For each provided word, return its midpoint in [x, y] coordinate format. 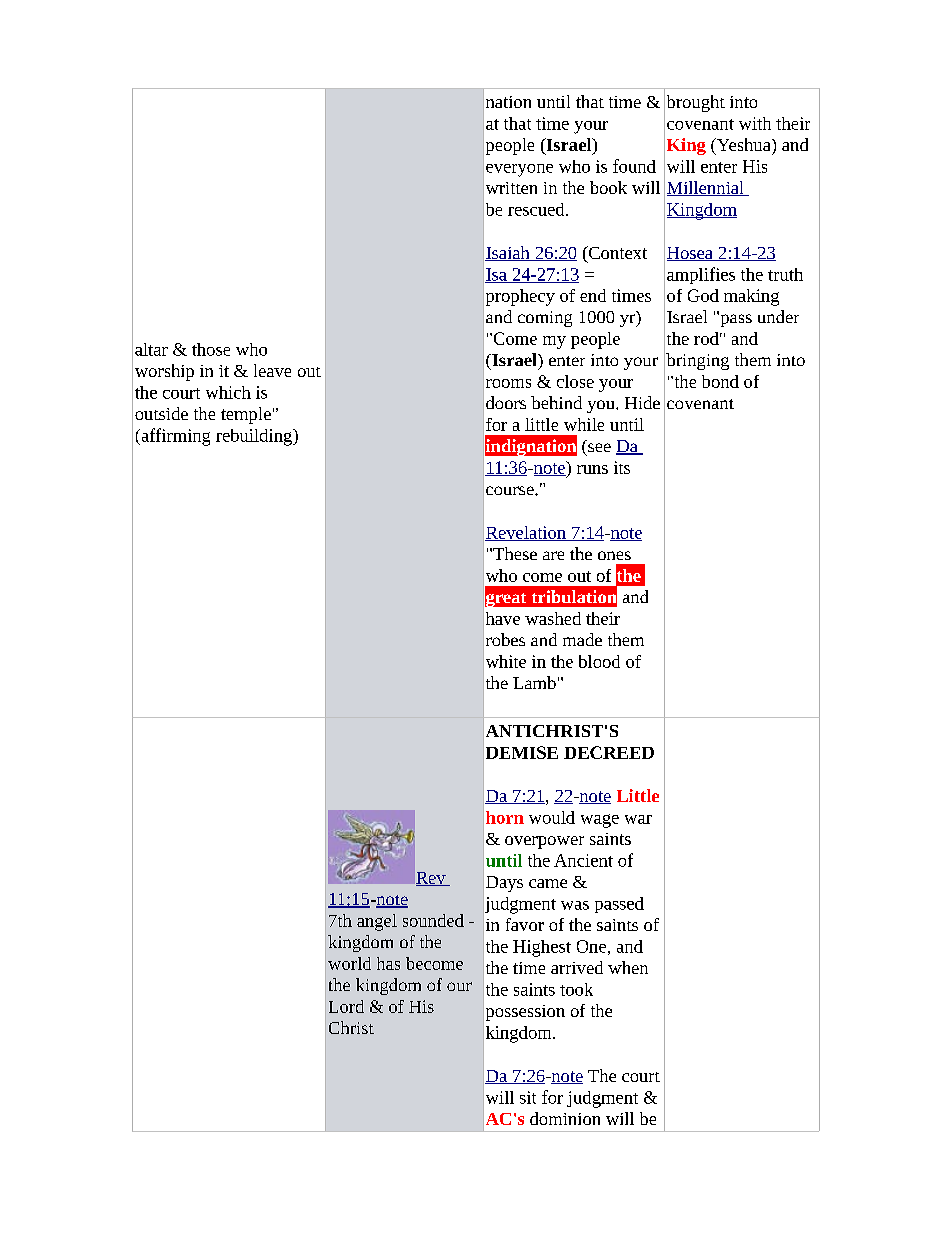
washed [553, 618]
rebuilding [255, 437]
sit [528, 1097]
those [211, 349]
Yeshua [744, 144]
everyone [519, 170]
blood [599, 661]
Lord [346, 1006]
